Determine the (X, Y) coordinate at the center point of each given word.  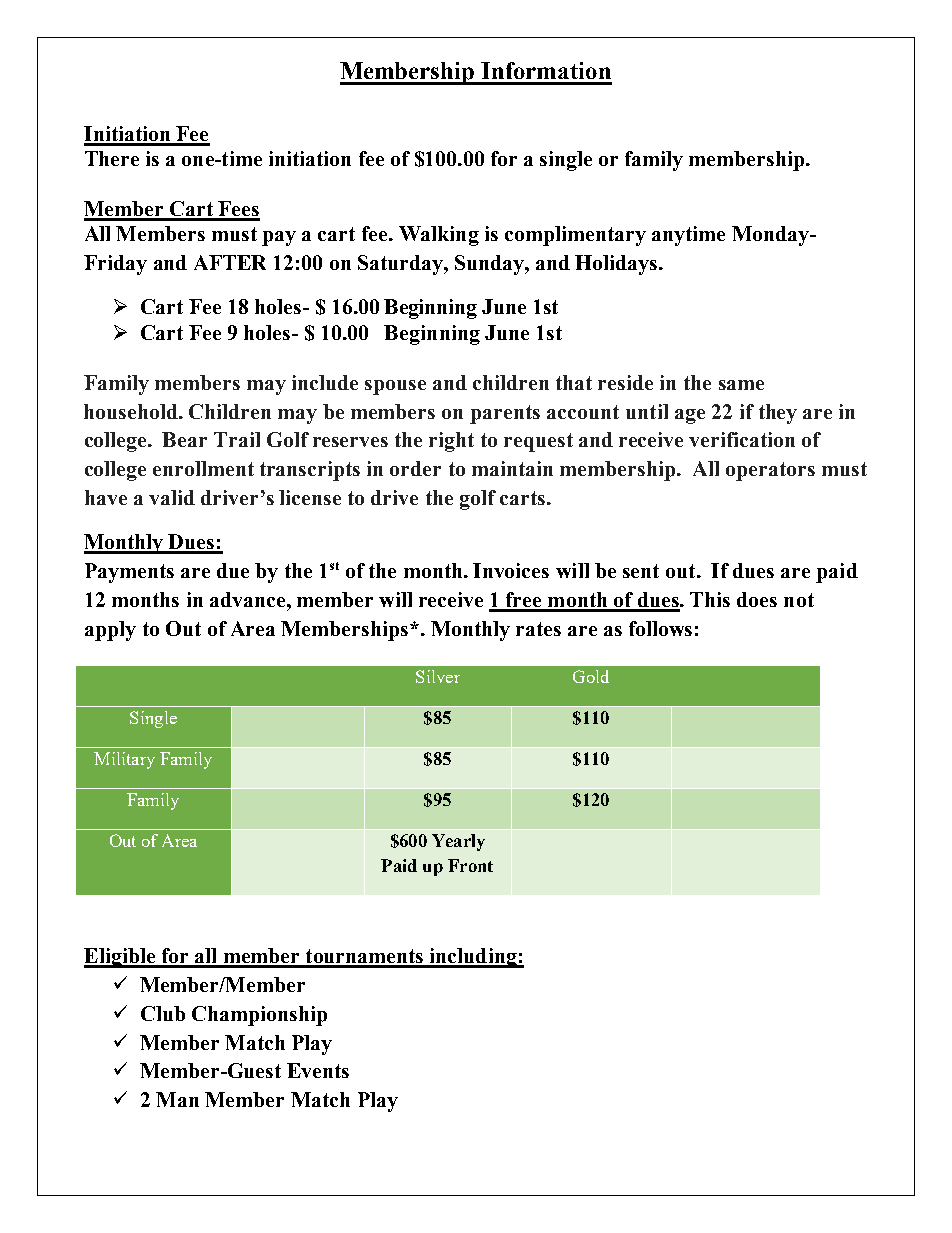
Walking (439, 236)
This (710, 599)
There (112, 158)
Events (318, 1070)
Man (177, 1099)
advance (249, 599)
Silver (438, 676)
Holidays (616, 265)
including (473, 958)
